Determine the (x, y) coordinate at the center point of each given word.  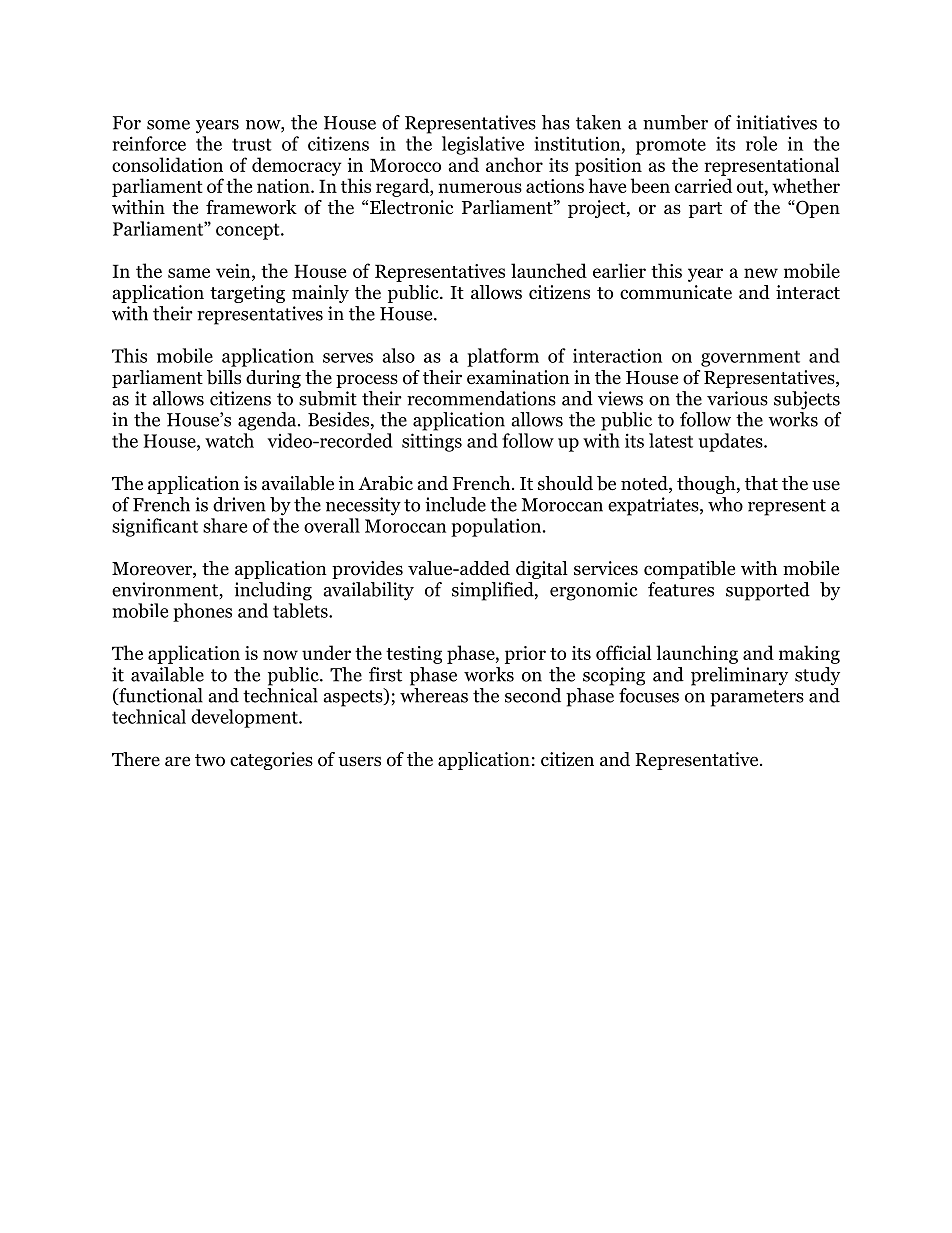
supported (768, 591)
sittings (432, 442)
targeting (247, 294)
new (761, 273)
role (761, 143)
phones (202, 612)
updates (732, 442)
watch (229, 440)
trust (252, 144)
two (210, 760)
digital (542, 570)
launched (549, 270)
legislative (483, 145)
